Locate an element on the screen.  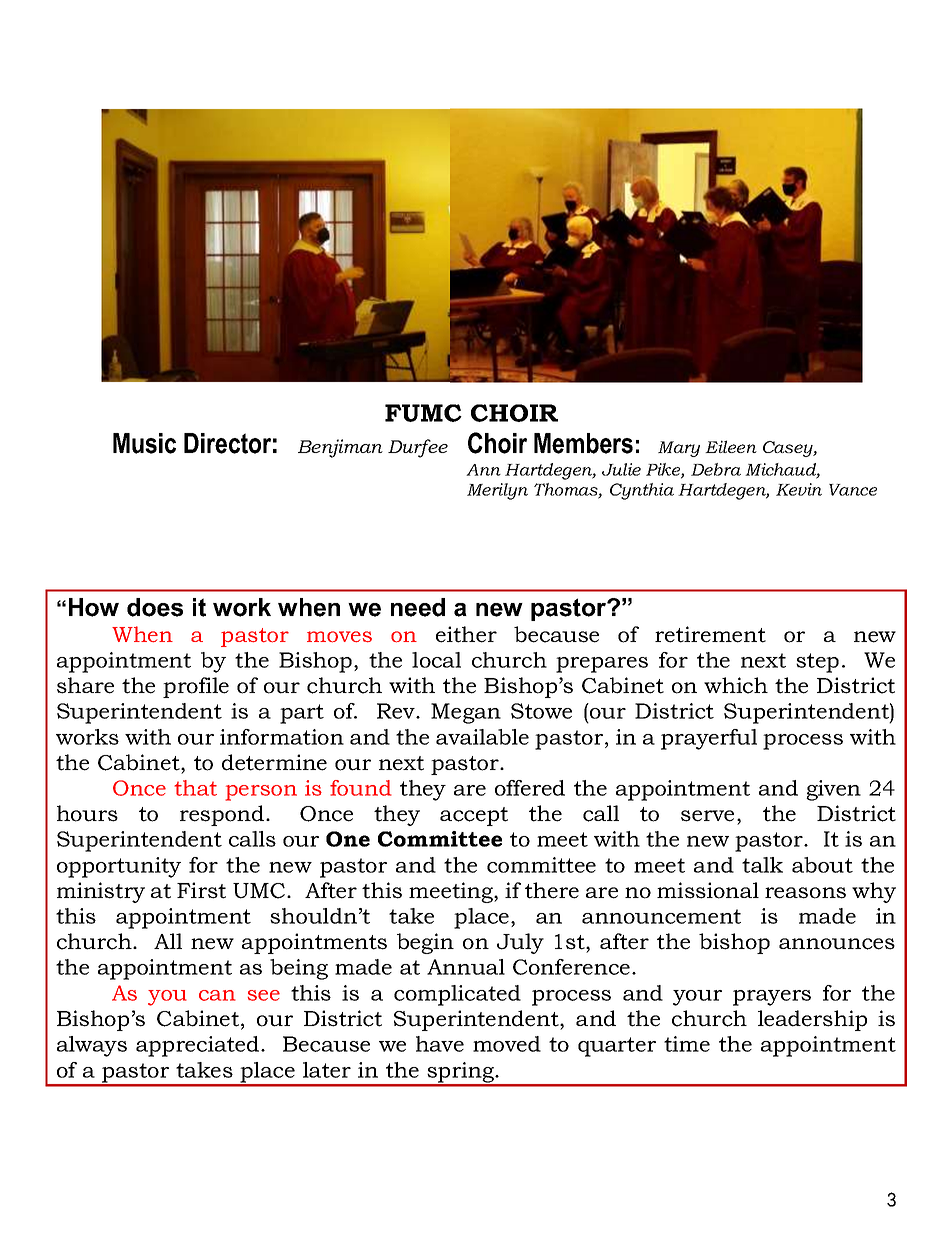
Eileen is located at coordinates (731, 446).
